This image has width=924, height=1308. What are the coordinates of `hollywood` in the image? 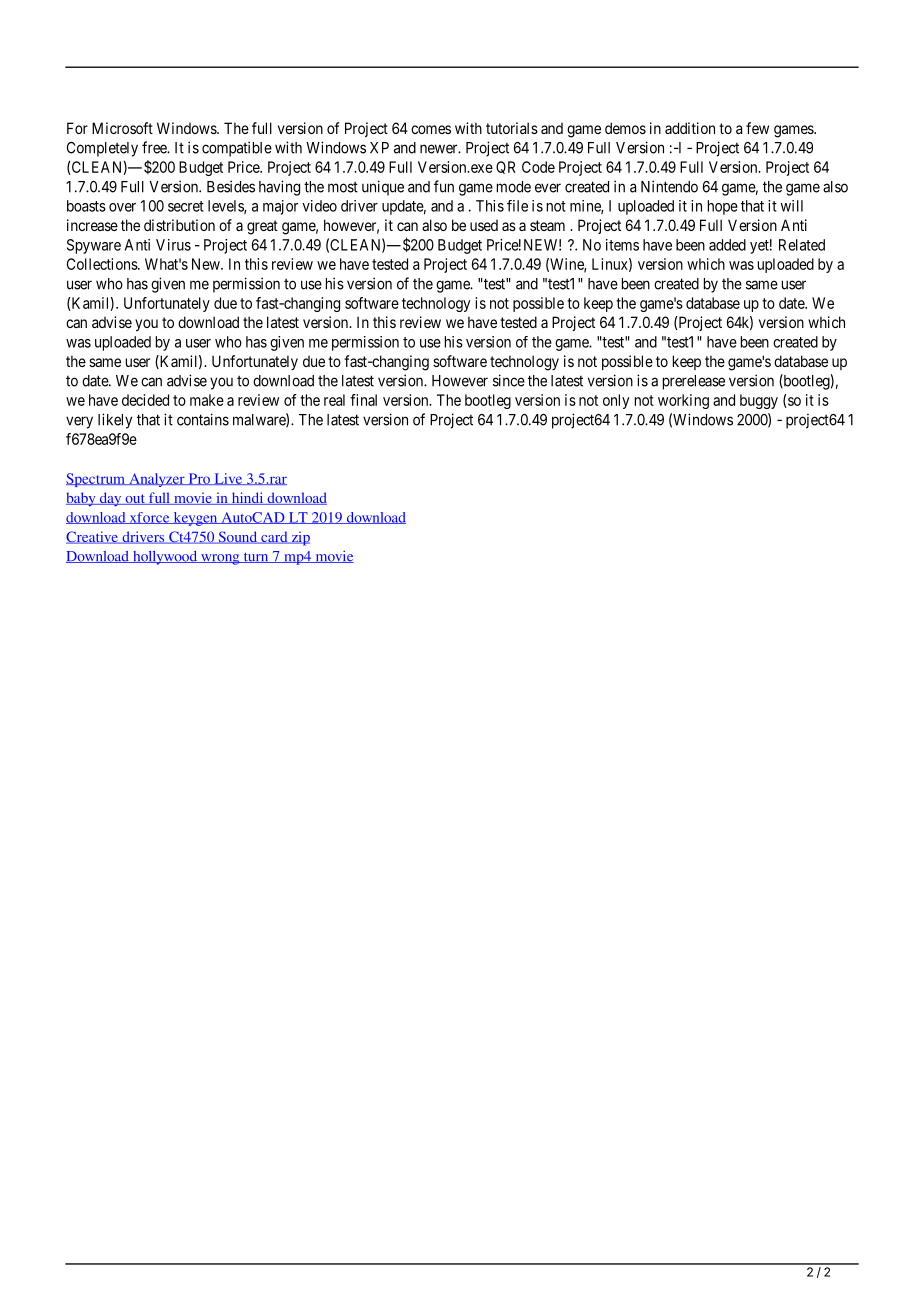 It's located at (165, 558).
